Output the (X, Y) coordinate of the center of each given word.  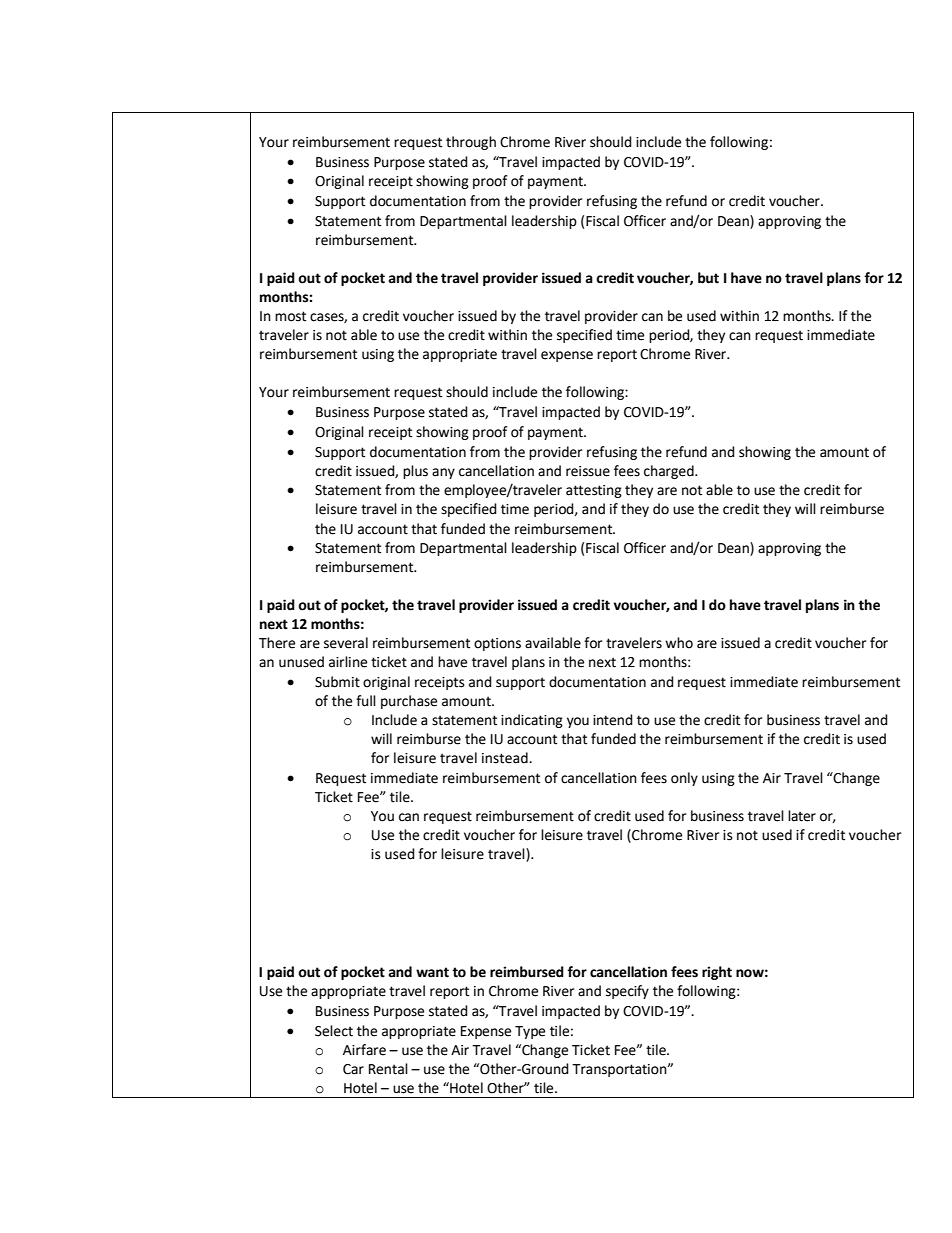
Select (334, 1031)
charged (670, 472)
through (471, 143)
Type (530, 1032)
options (497, 644)
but (708, 278)
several (346, 643)
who (679, 643)
